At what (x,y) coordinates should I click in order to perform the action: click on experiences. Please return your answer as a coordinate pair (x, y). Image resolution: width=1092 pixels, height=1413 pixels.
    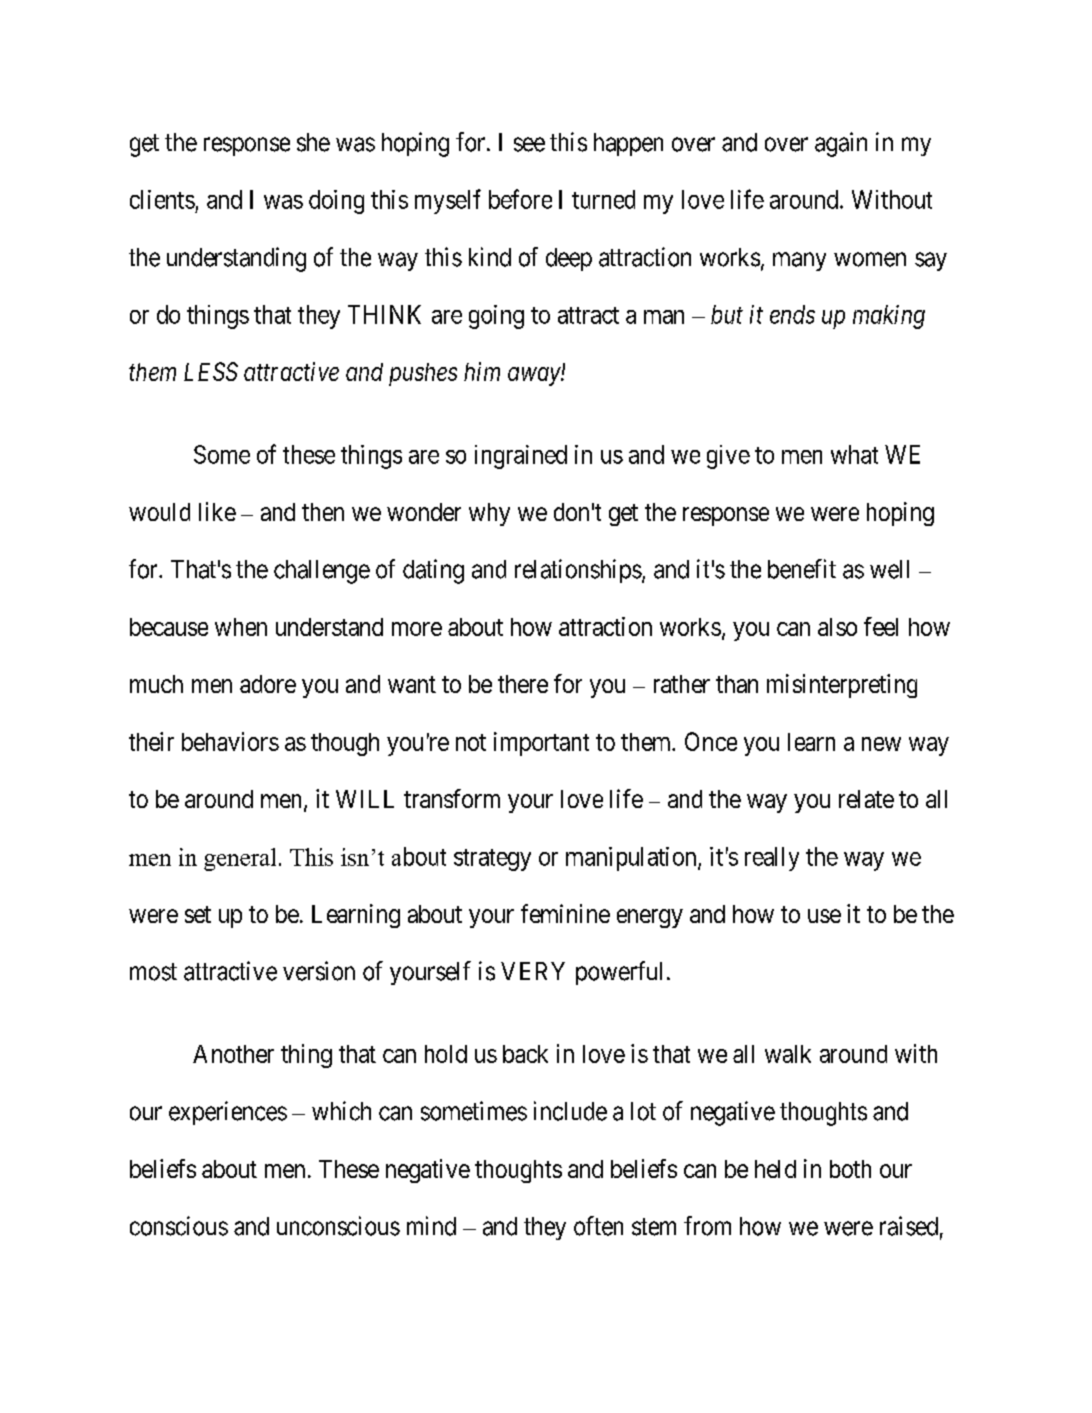
    Looking at the image, I should click on (228, 1113).
